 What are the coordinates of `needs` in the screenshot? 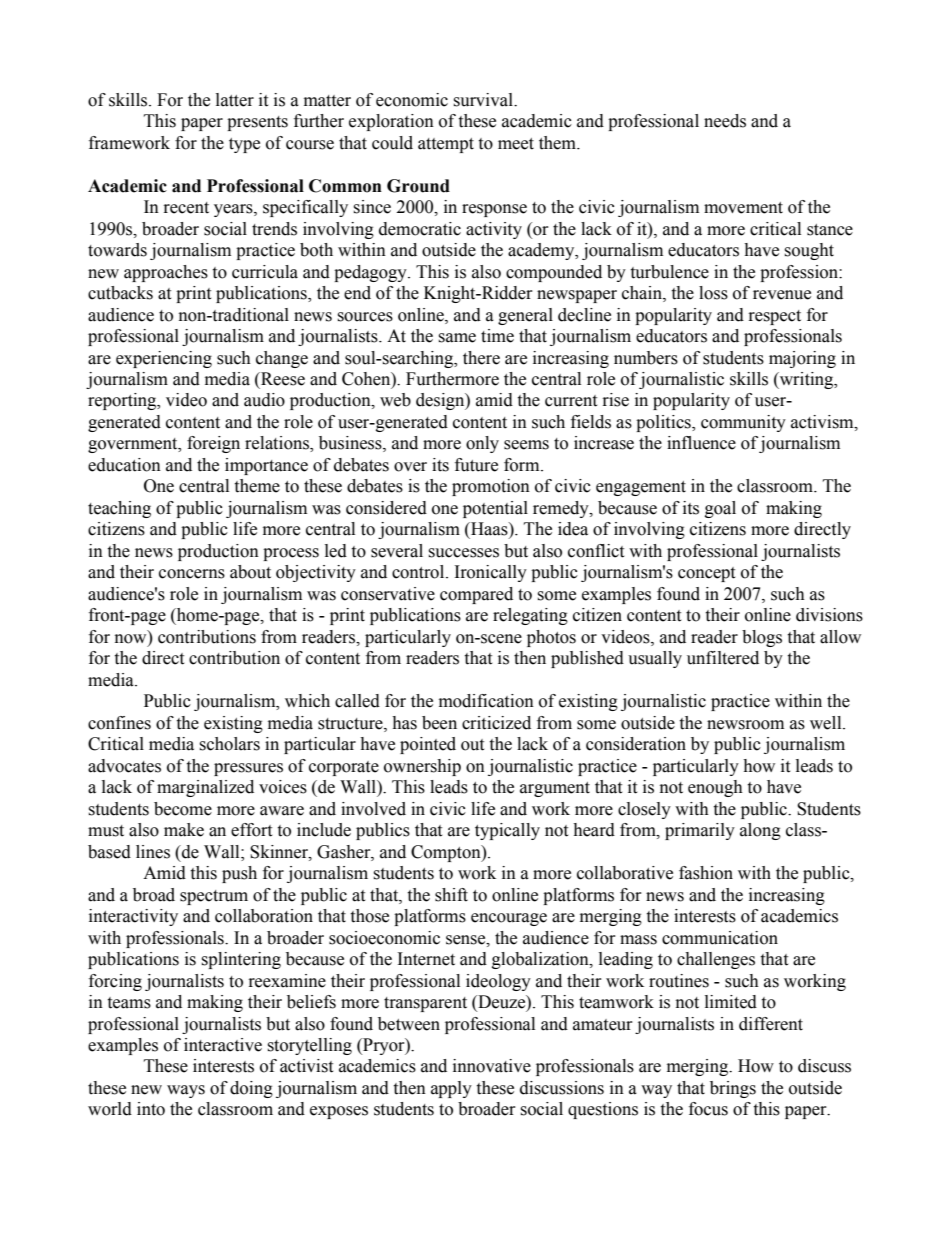 It's located at (725, 121).
